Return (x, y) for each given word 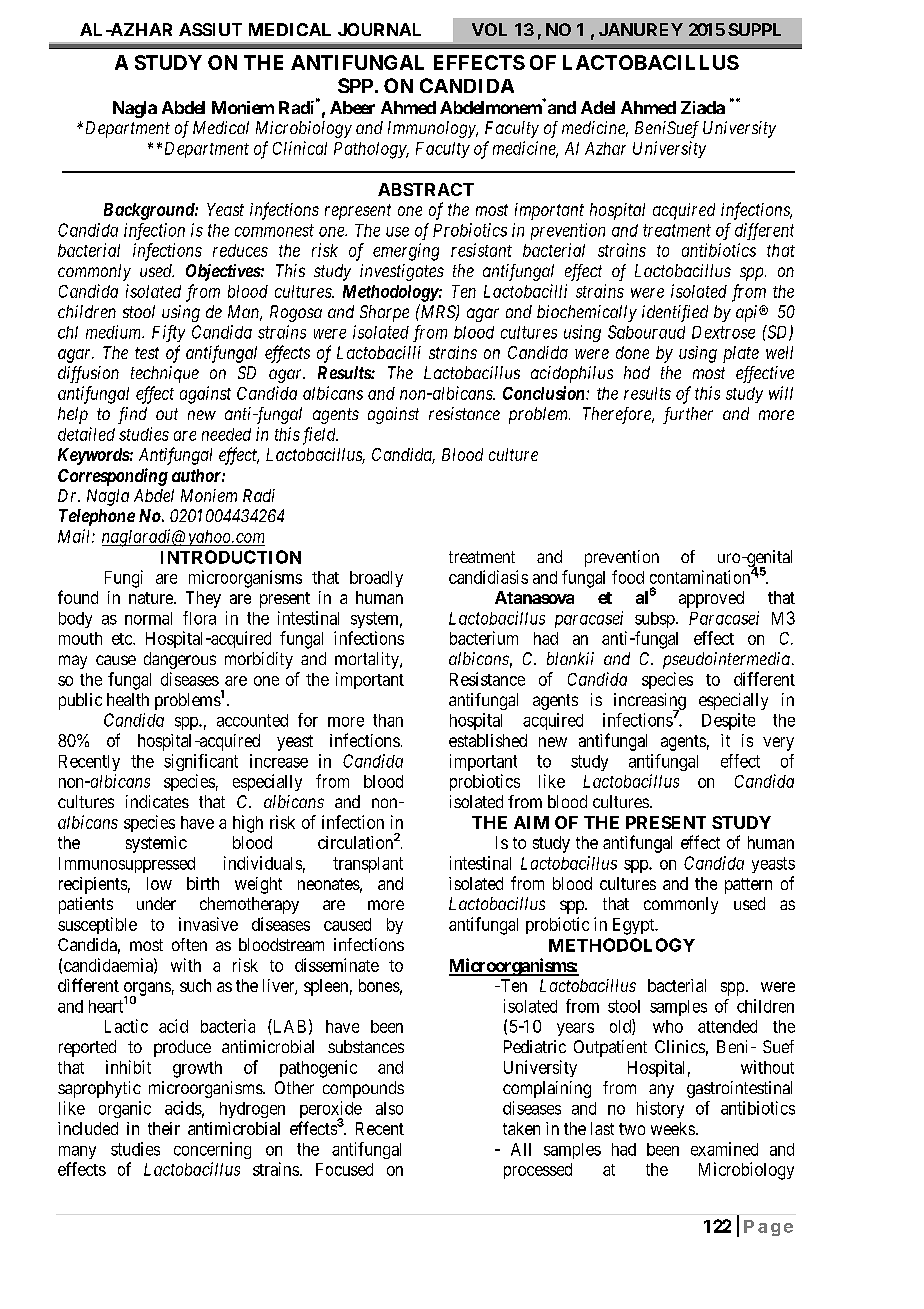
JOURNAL (379, 29)
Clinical (300, 148)
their (164, 1128)
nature (152, 598)
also (389, 1108)
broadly (376, 579)
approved (711, 599)
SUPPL (754, 29)
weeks (673, 1128)
